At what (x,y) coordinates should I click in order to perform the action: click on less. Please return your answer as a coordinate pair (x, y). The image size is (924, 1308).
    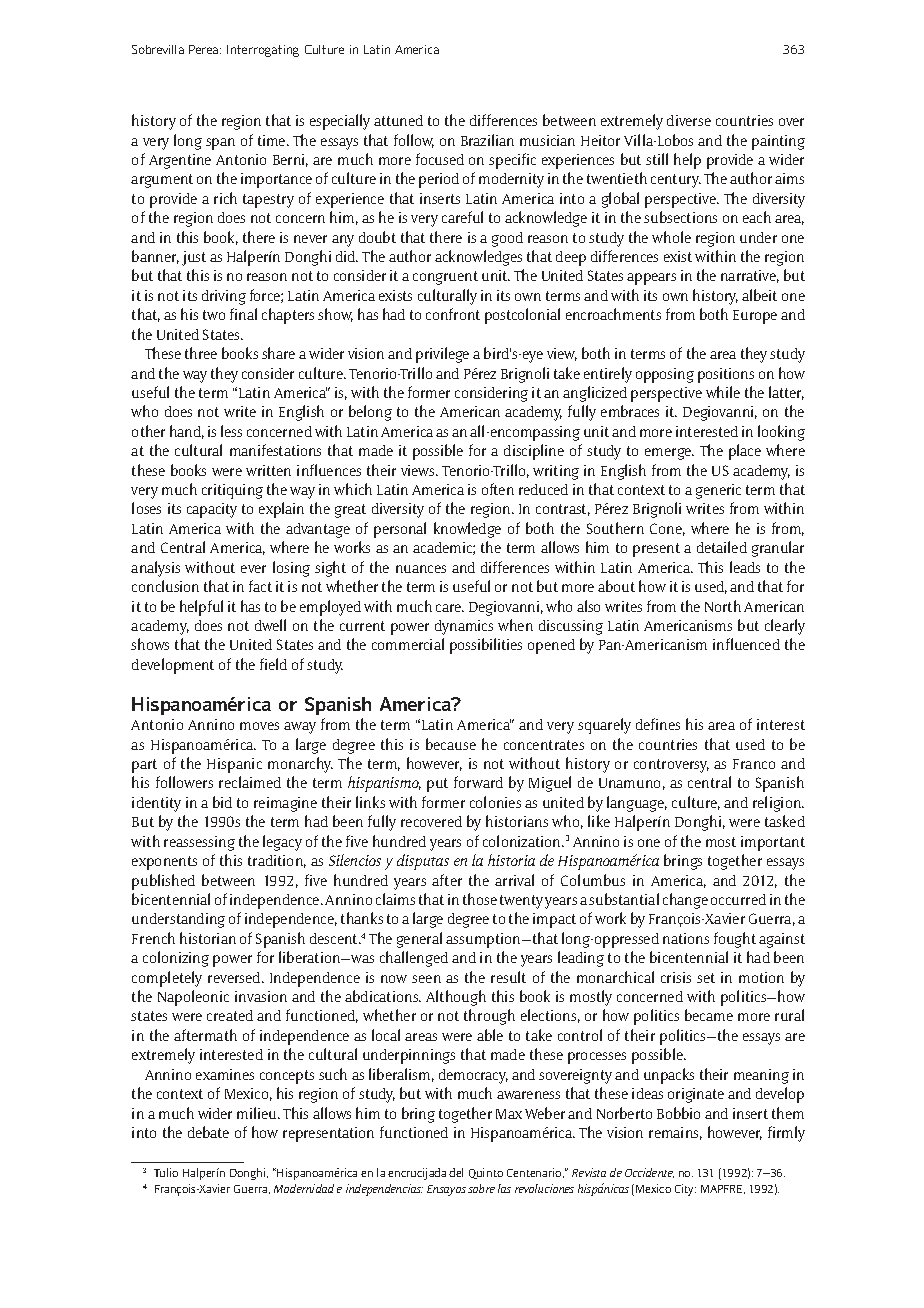
    Looking at the image, I should click on (231, 431).
